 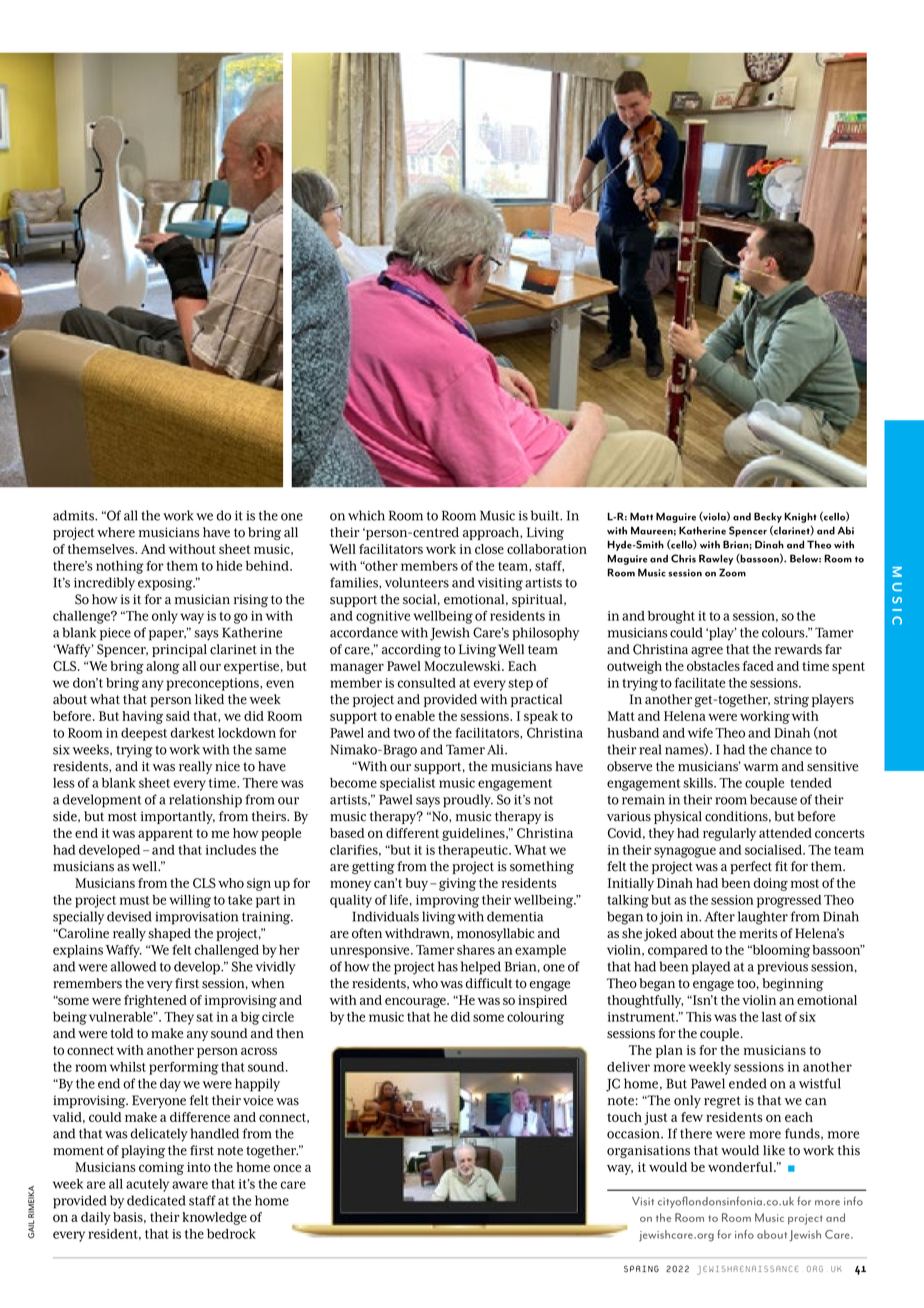 I want to click on allowed, so click(x=133, y=966).
